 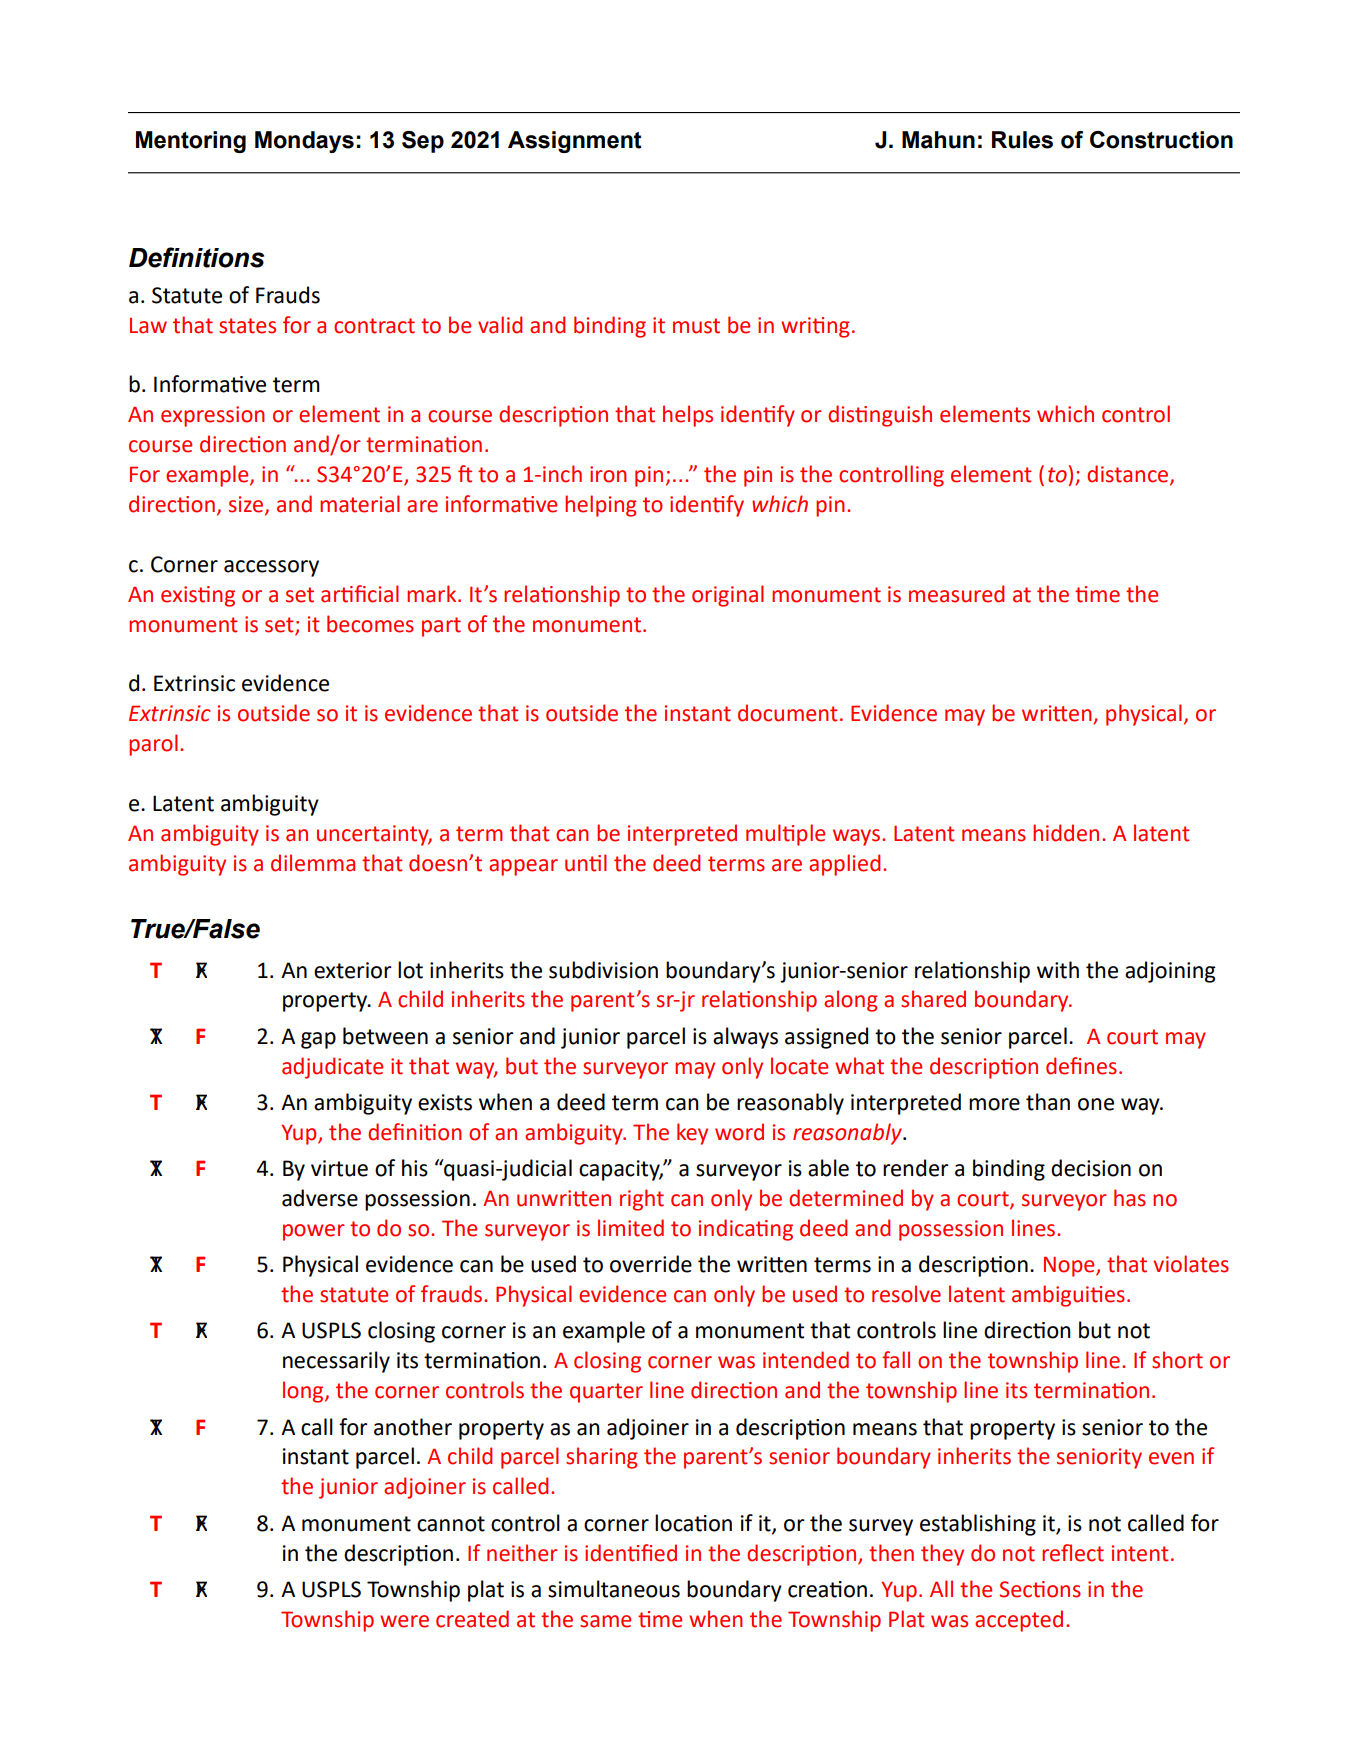 What do you see at coordinates (575, 142) in the page?
I see `Assignment` at bounding box center [575, 142].
